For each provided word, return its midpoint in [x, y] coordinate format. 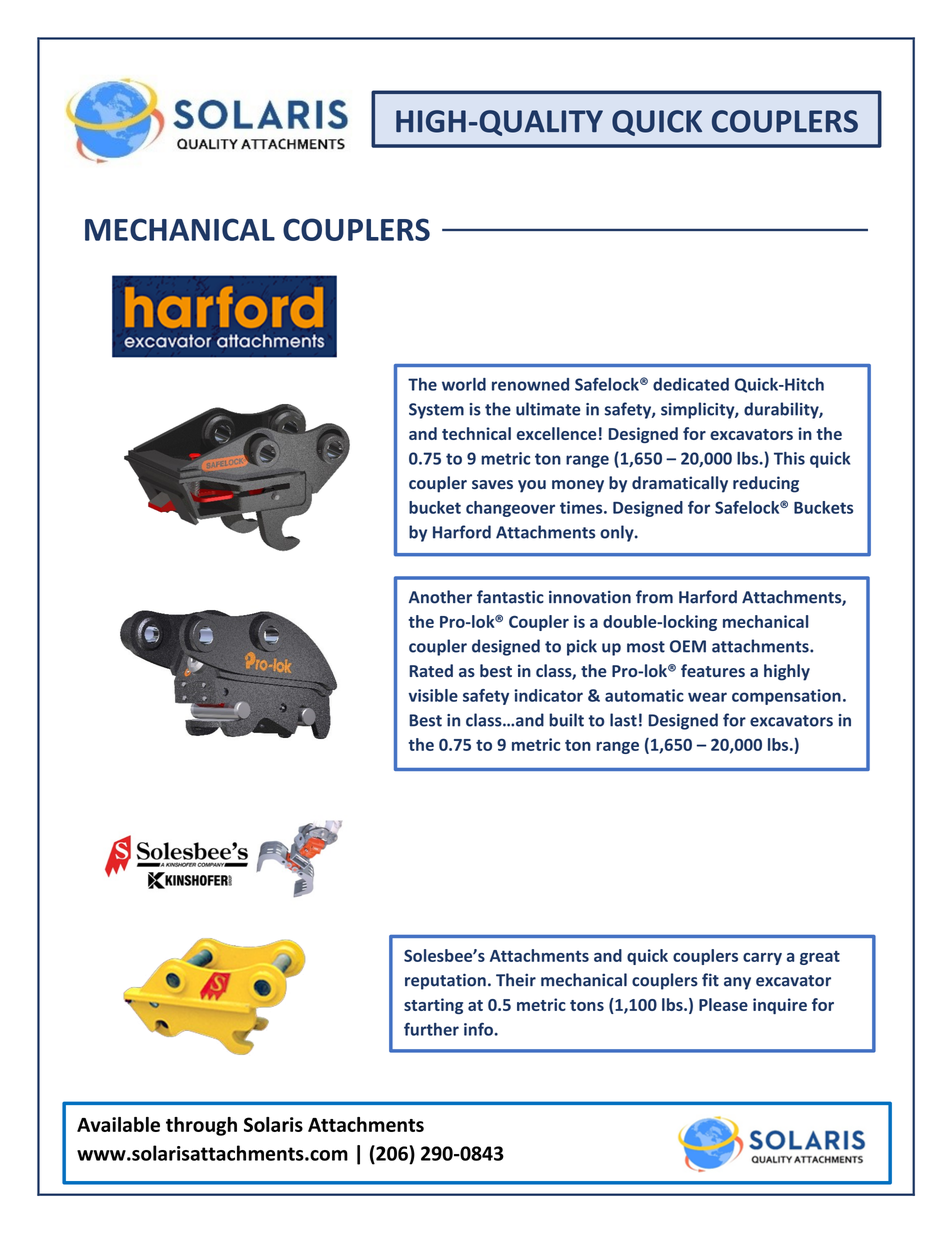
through [201, 1126]
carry [762, 959]
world [464, 384]
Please [723, 1004]
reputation [445, 981]
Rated [431, 670]
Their [516, 980]
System [436, 411]
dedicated [691, 384]
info [479, 1029]
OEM [688, 646]
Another [440, 597]
